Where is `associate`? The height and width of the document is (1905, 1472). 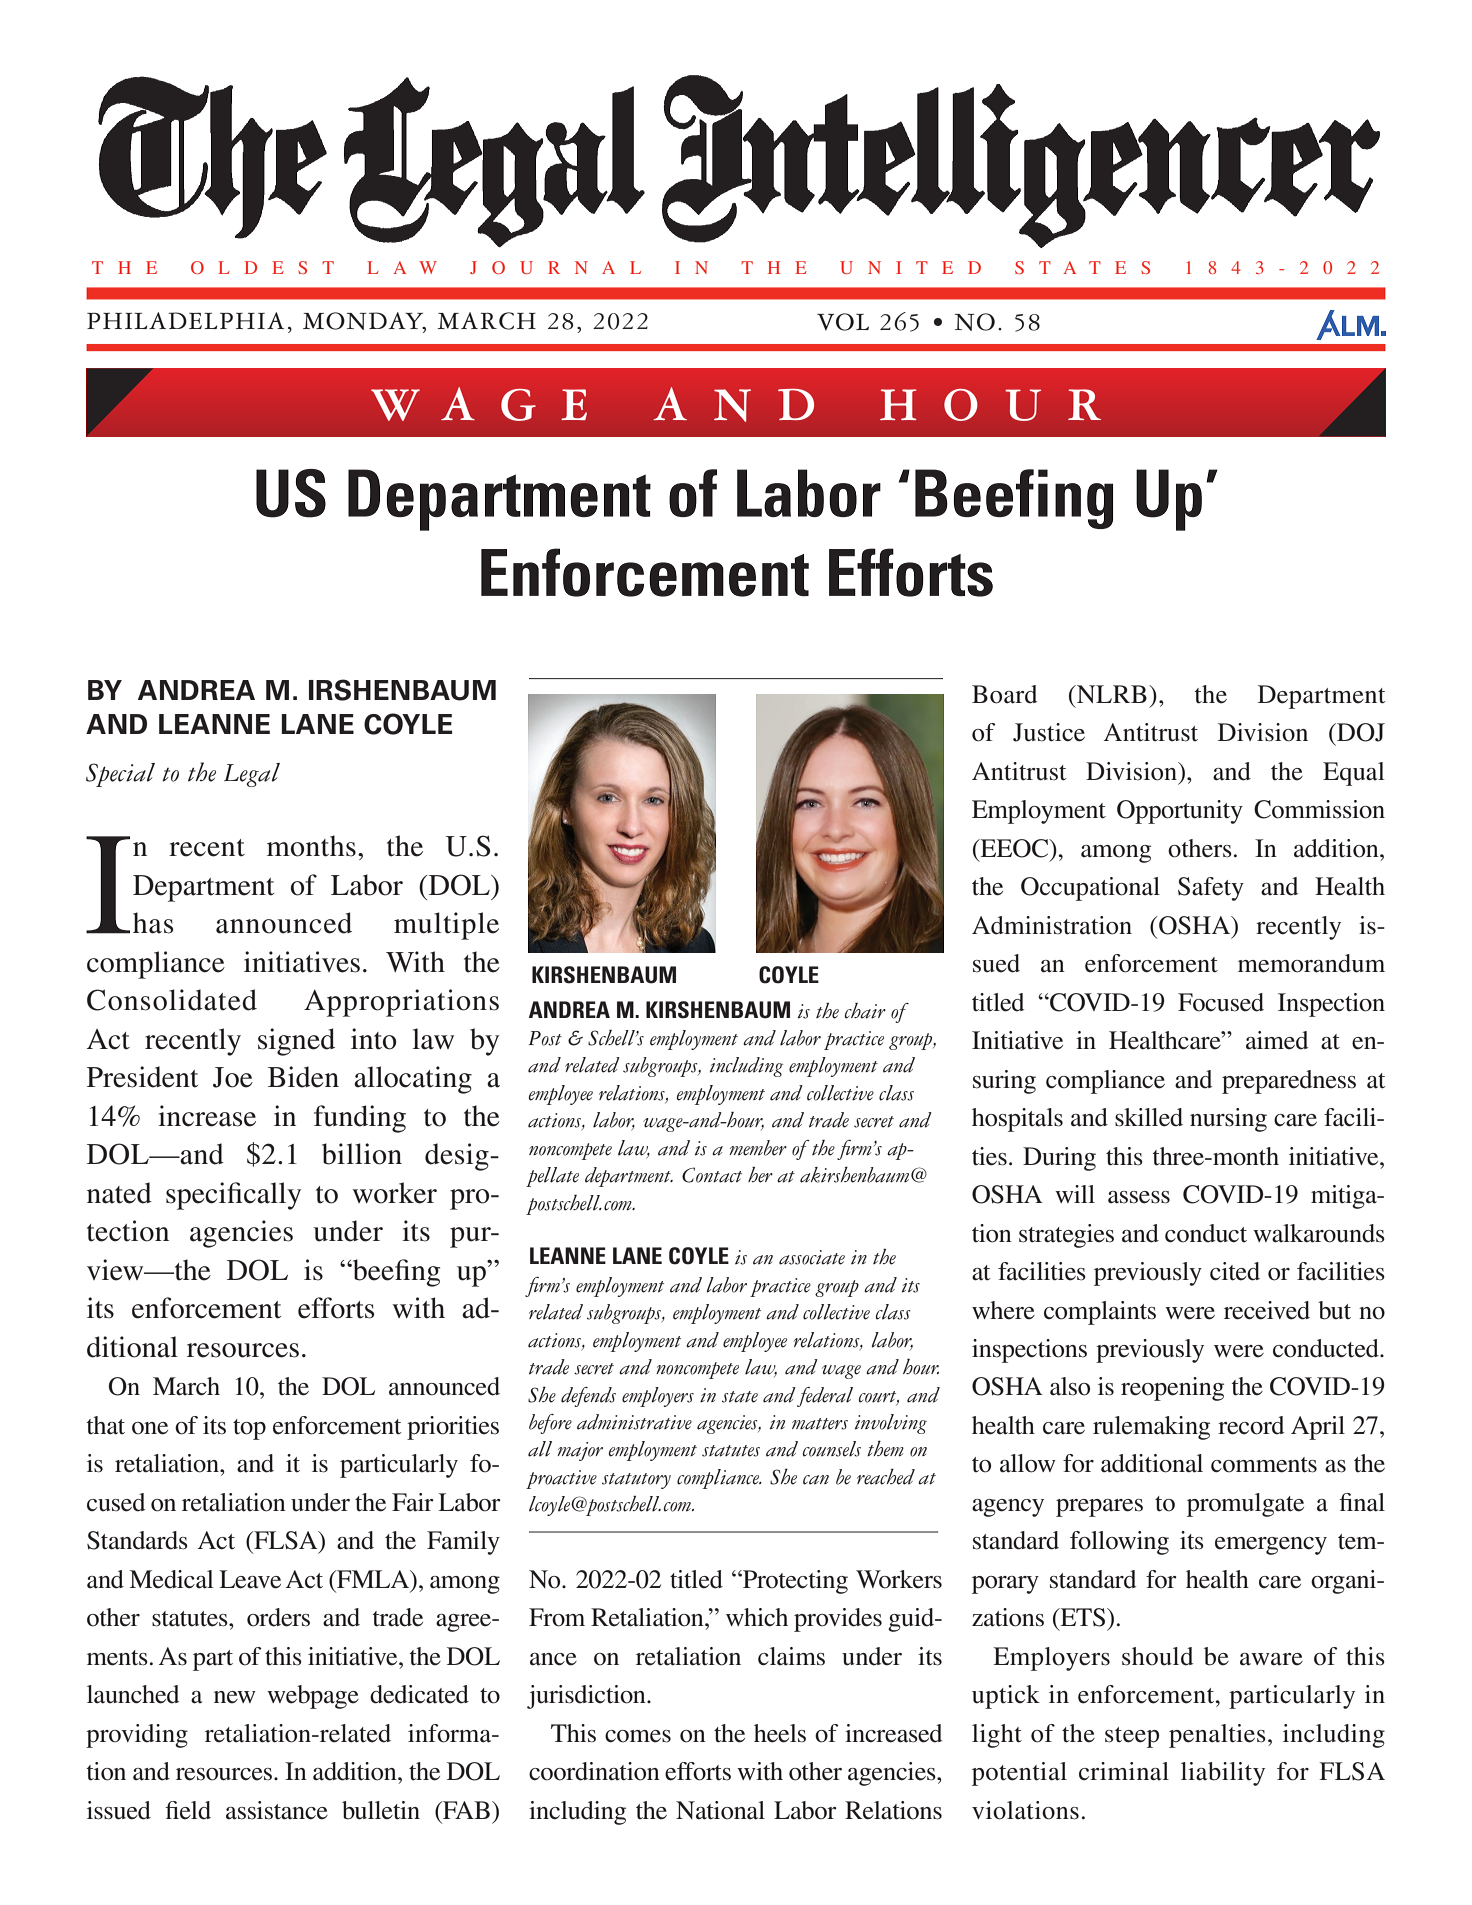
associate is located at coordinates (812, 1257).
